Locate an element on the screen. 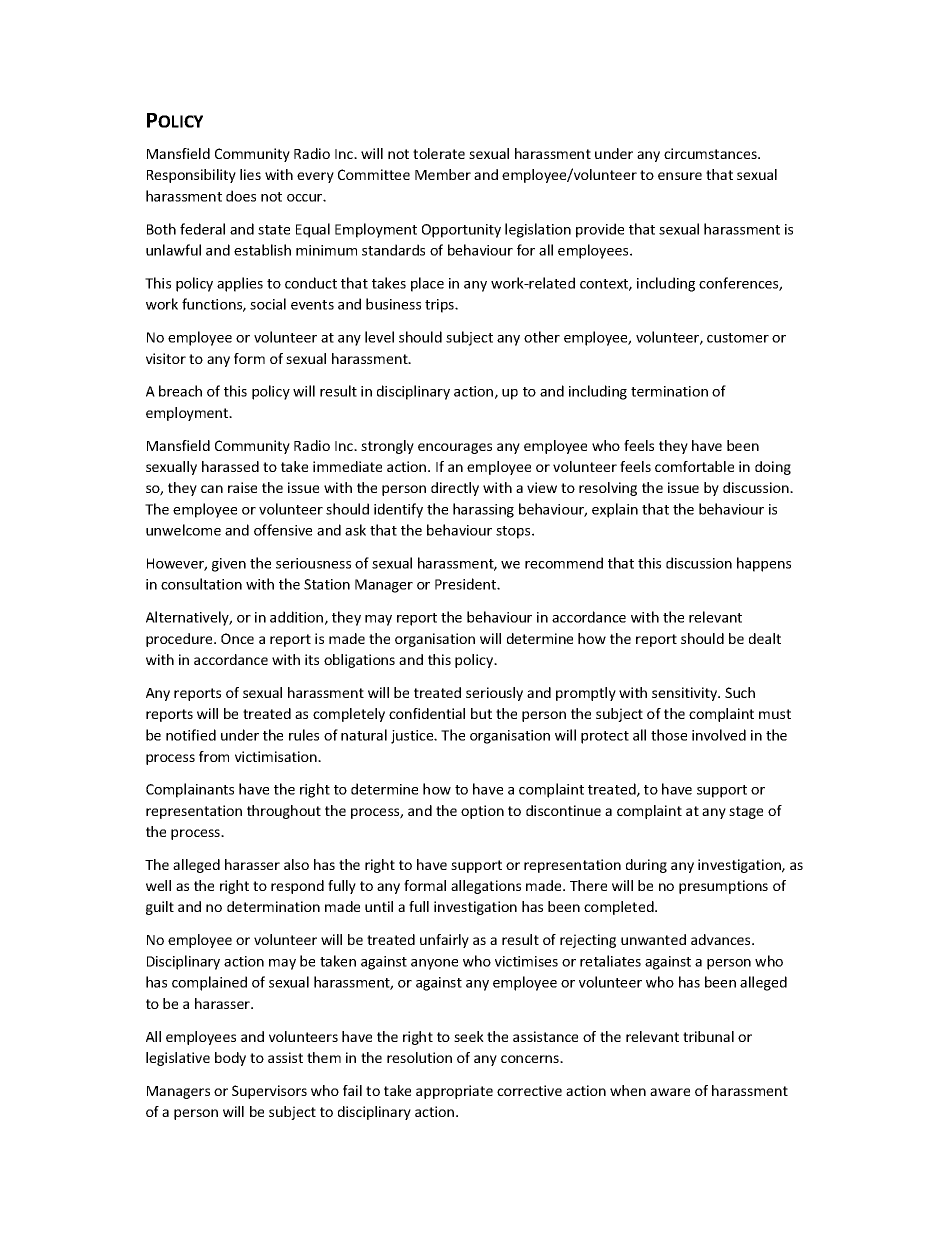 The width and height of the screenshot is (952, 1233). ensure is located at coordinates (680, 176).
